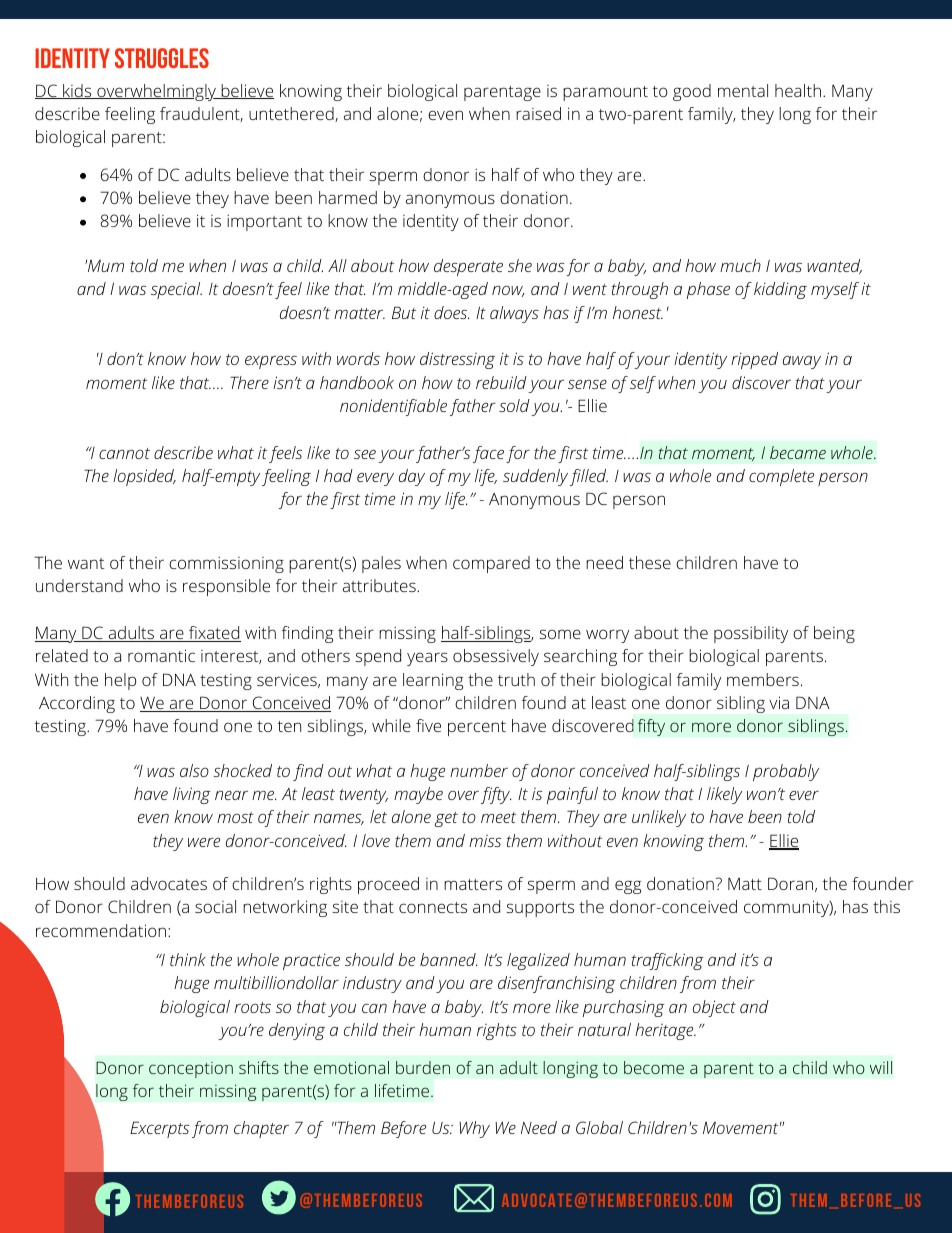  What do you see at coordinates (538, 113) in the document?
I see `raised` at bounding box center [538, 113].
